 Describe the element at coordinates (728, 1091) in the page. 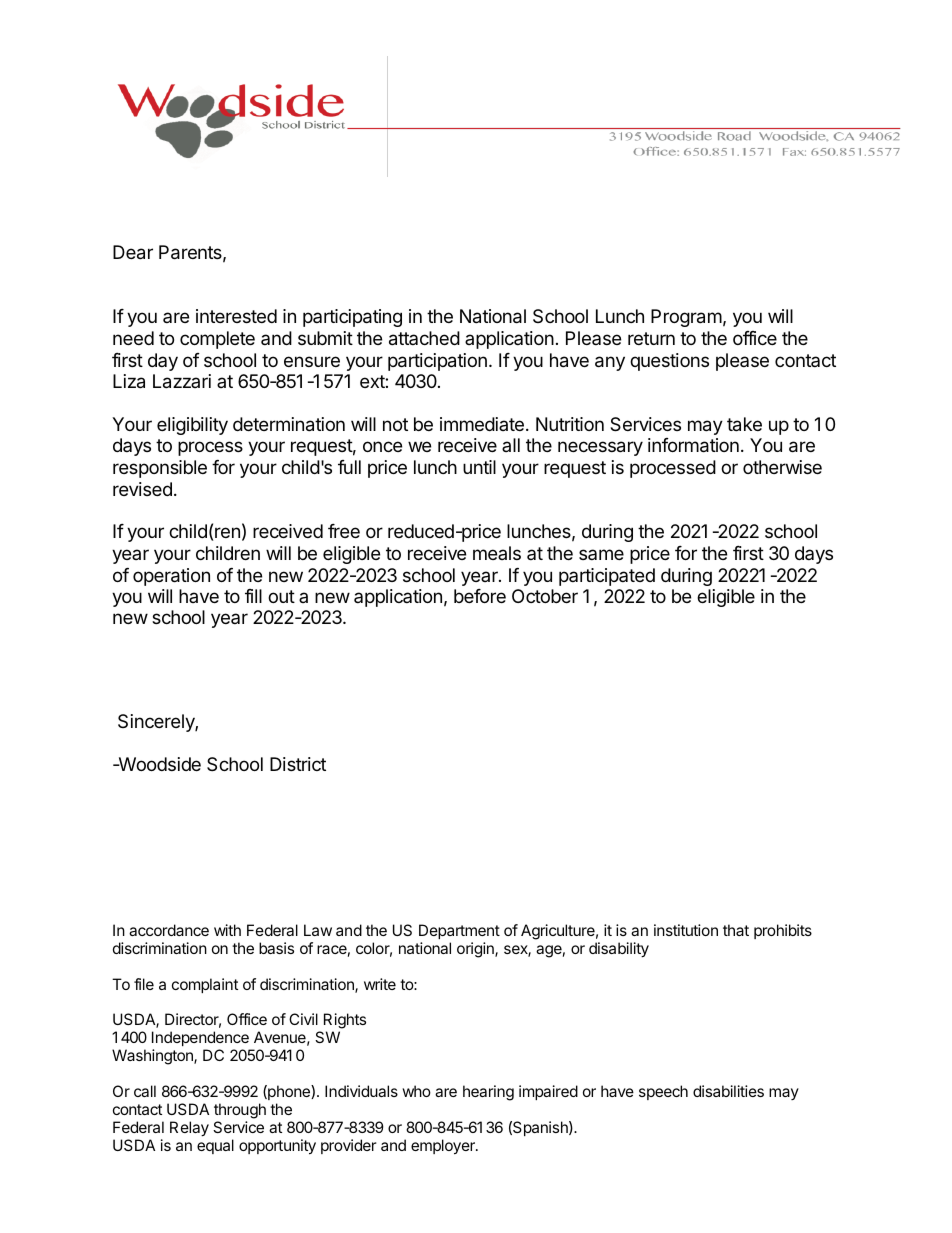

I see `disabilities` at that location.
